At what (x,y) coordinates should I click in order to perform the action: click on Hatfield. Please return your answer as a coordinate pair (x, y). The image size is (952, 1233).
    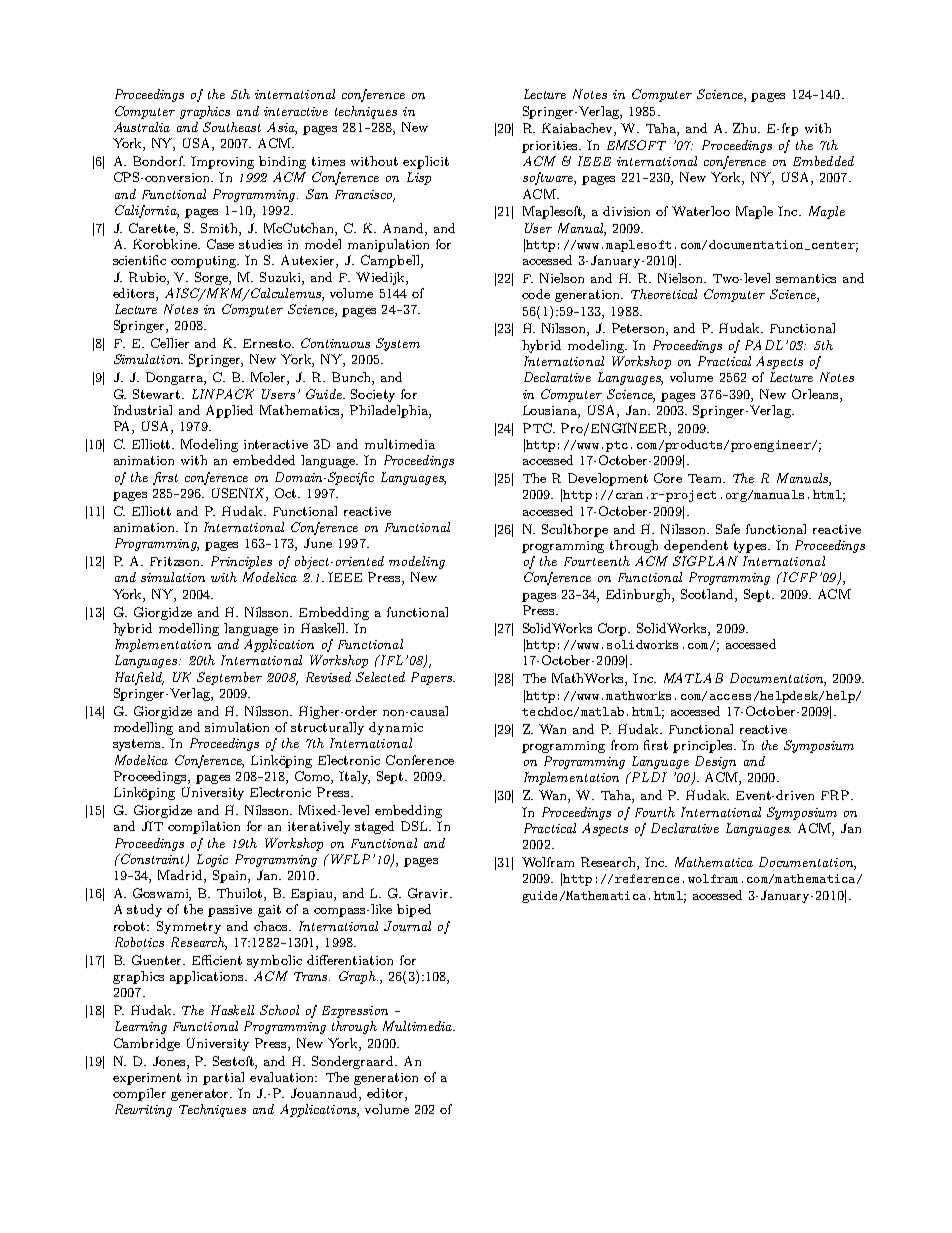
    Looking at the image, I should click on (139, 678).
